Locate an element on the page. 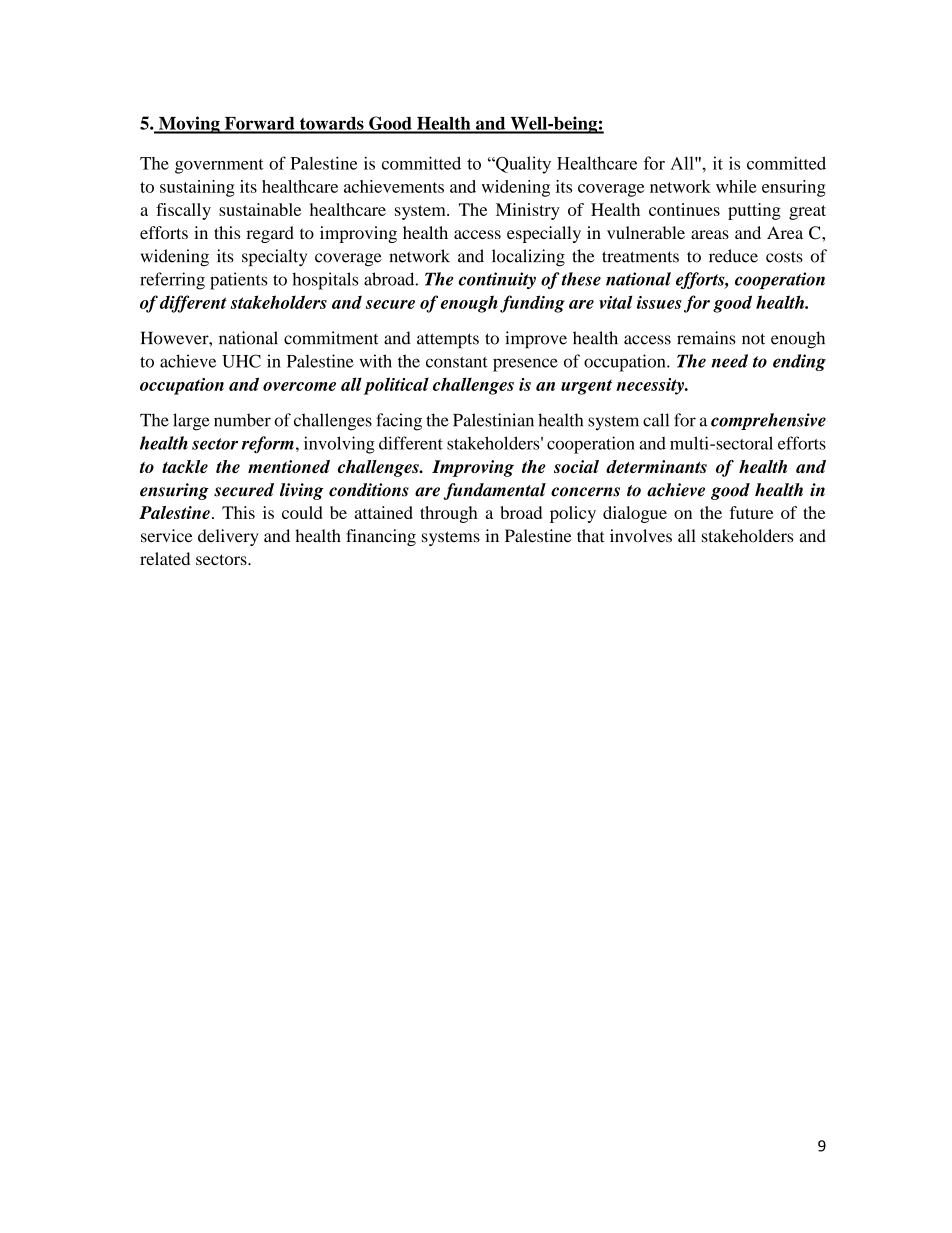 The image size is (952, 1233). commitment is located at coordinates (331, 338).
